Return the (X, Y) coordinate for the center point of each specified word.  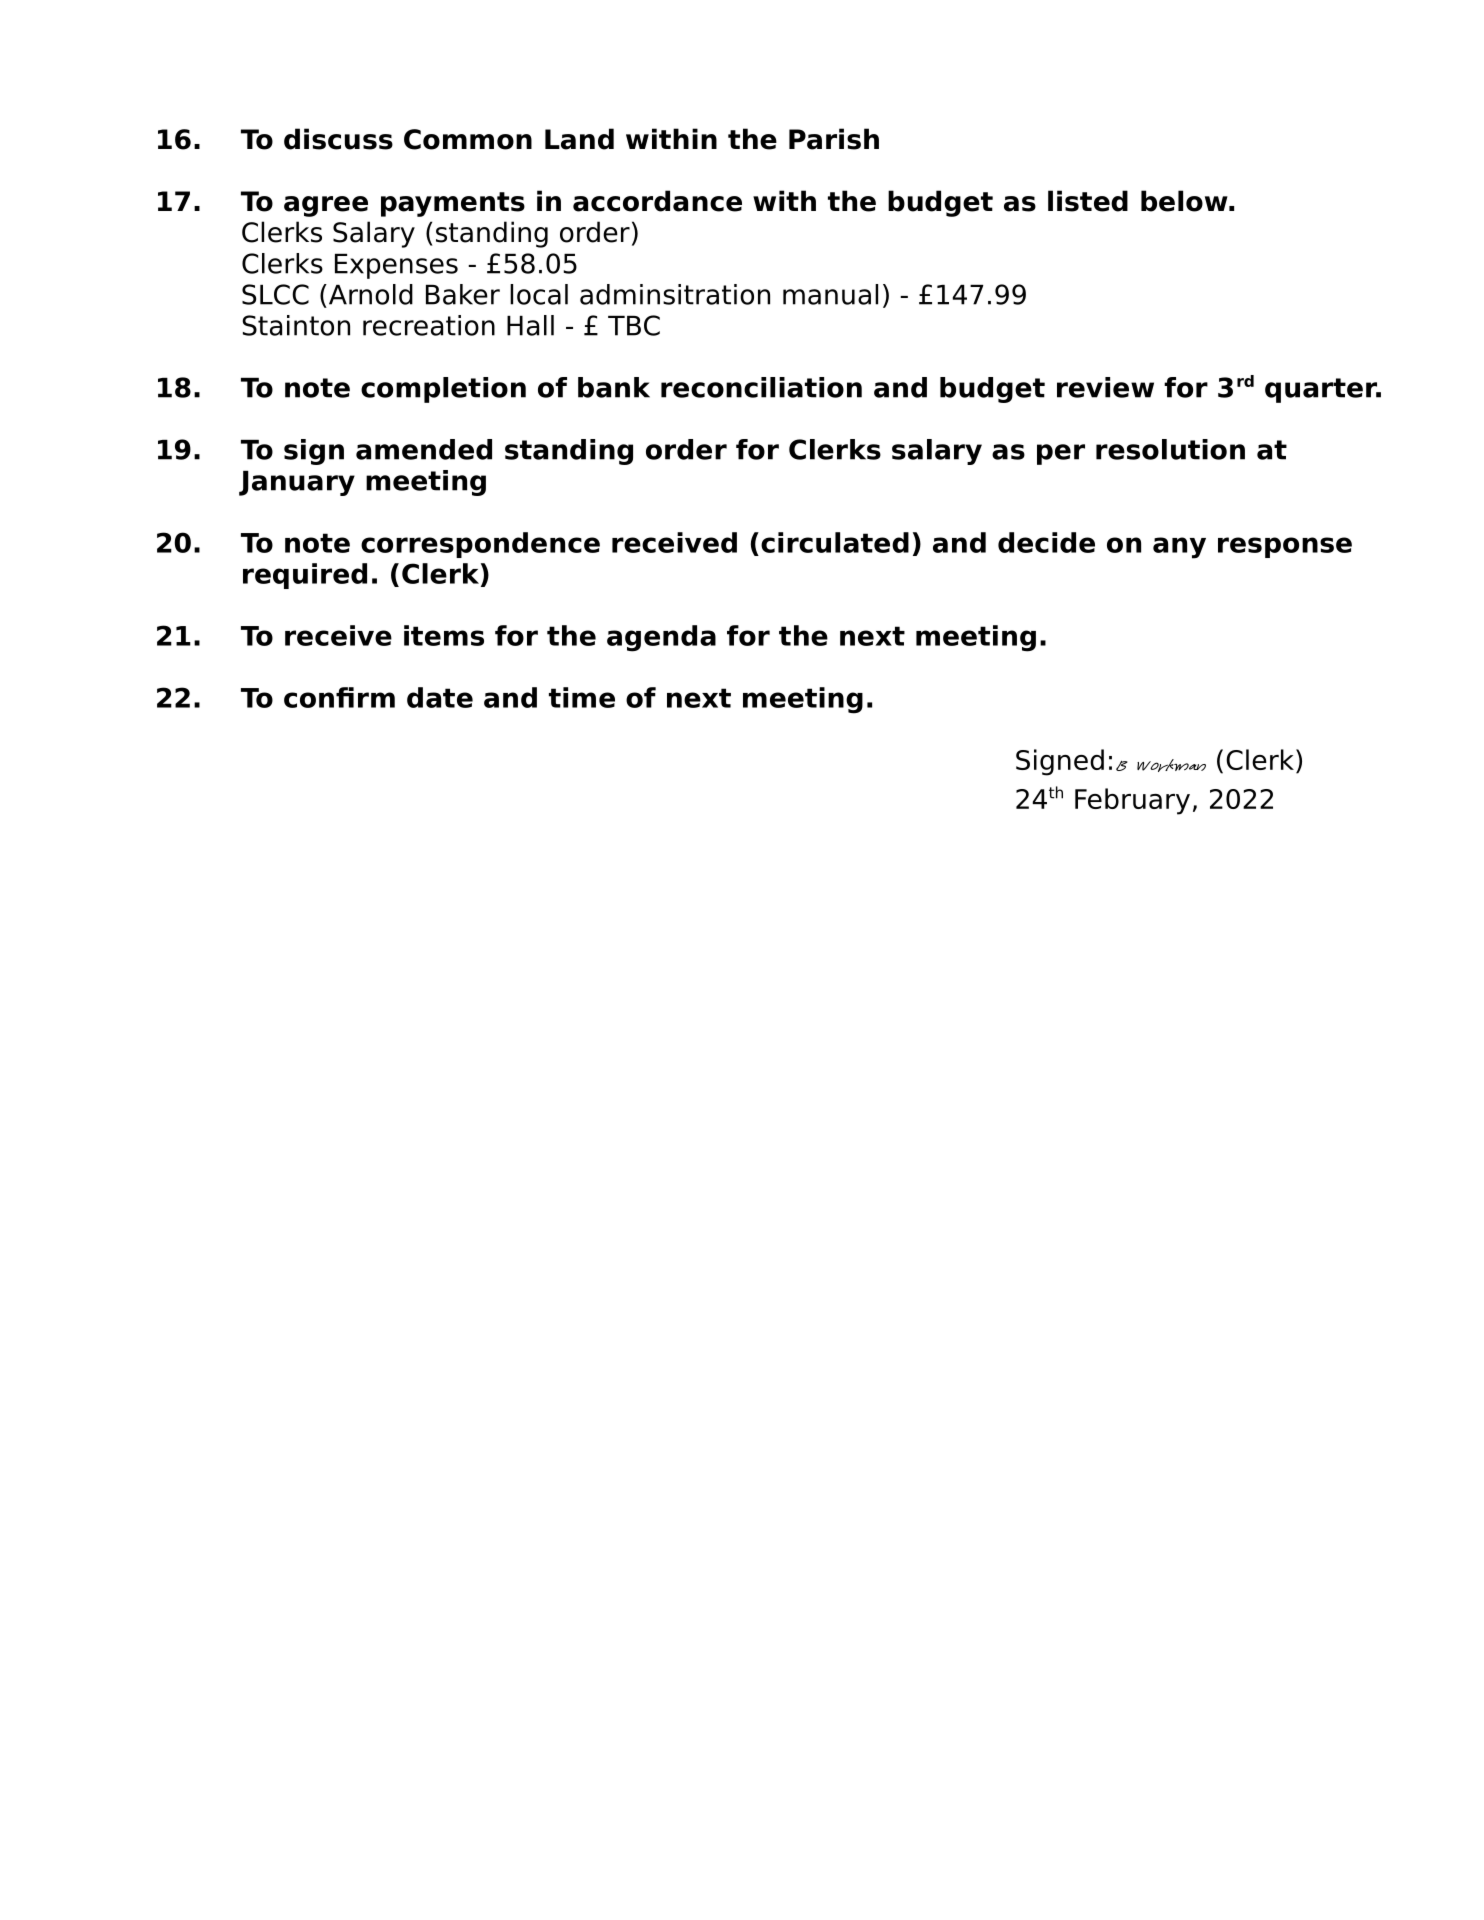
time (582, 697)
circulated (835, 542)
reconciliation (761, 387)
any (1179, 548)
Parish (834, 139)
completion (443, 390)
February (1132, 801)
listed (1088, 201)
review (1105, 387)
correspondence (480, 545)
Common (468, 139)
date (440, 697)
